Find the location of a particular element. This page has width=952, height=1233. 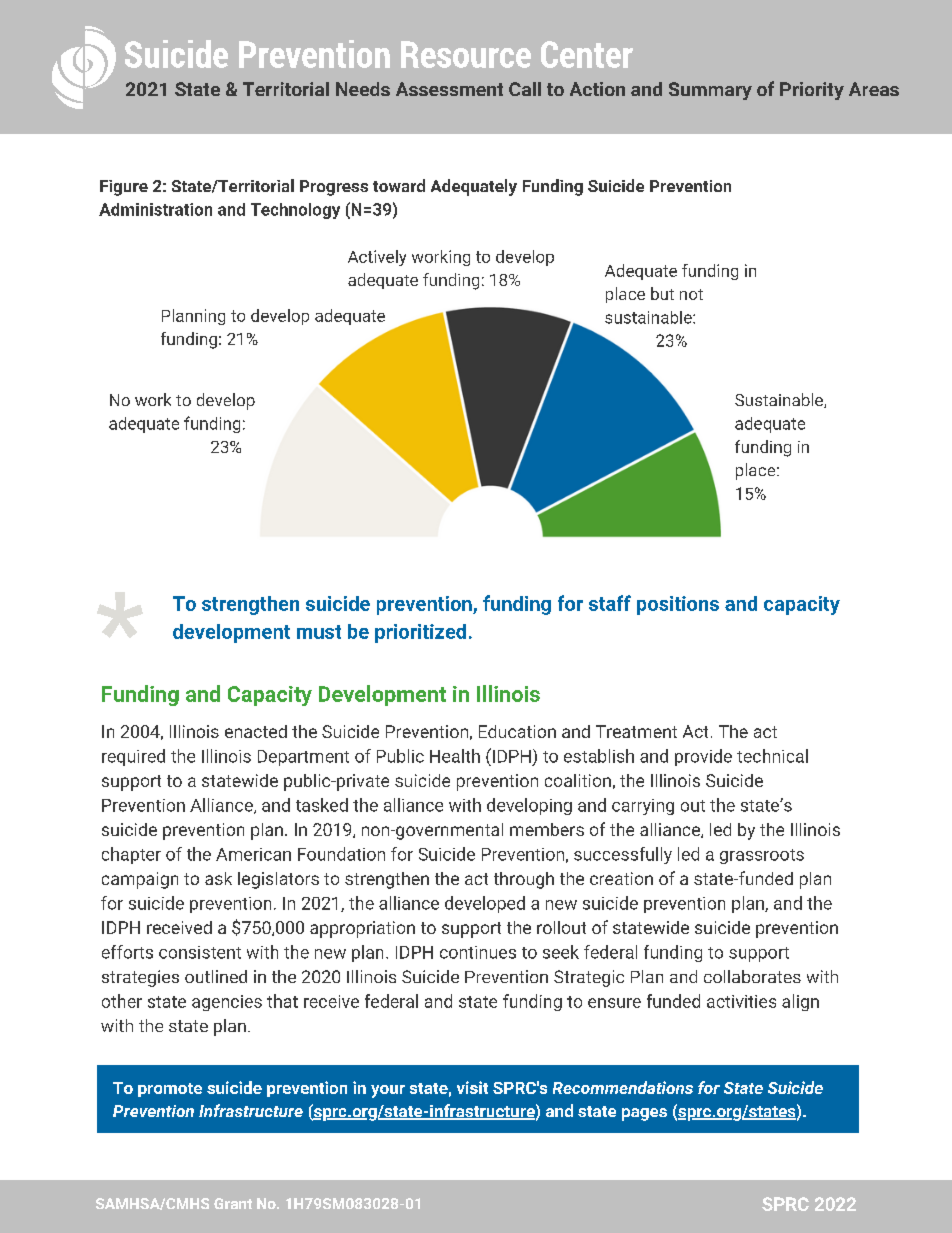

positions is located at coordinates (678, 605).
